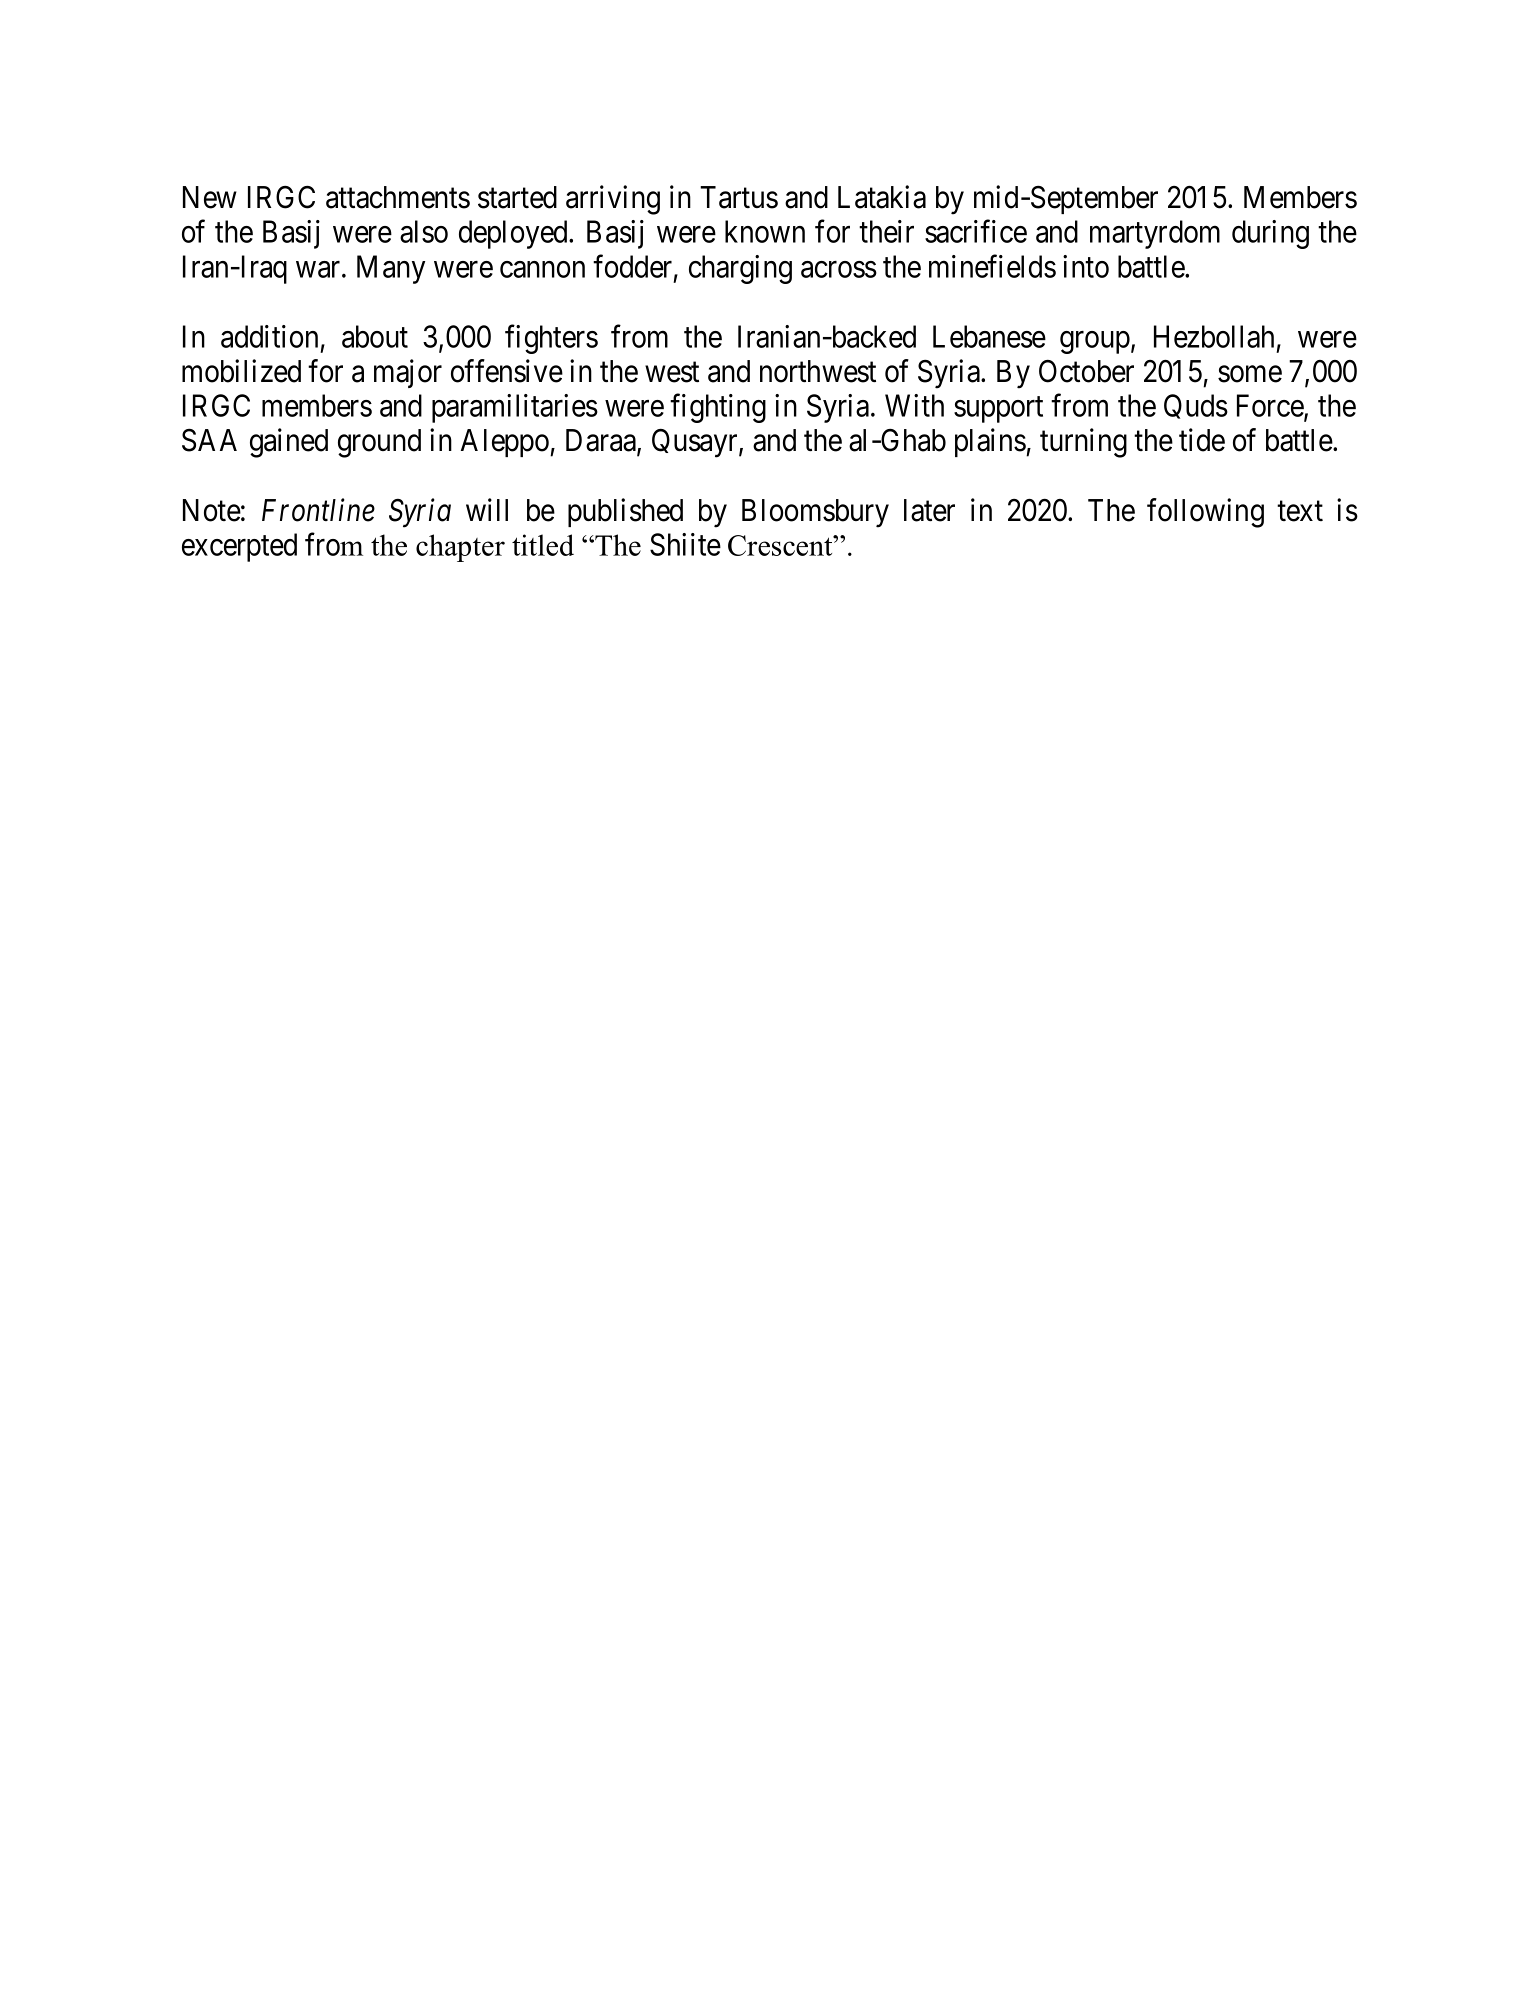 This document has width=1537, height=1989. I want to click on known, so click(765, 231).
